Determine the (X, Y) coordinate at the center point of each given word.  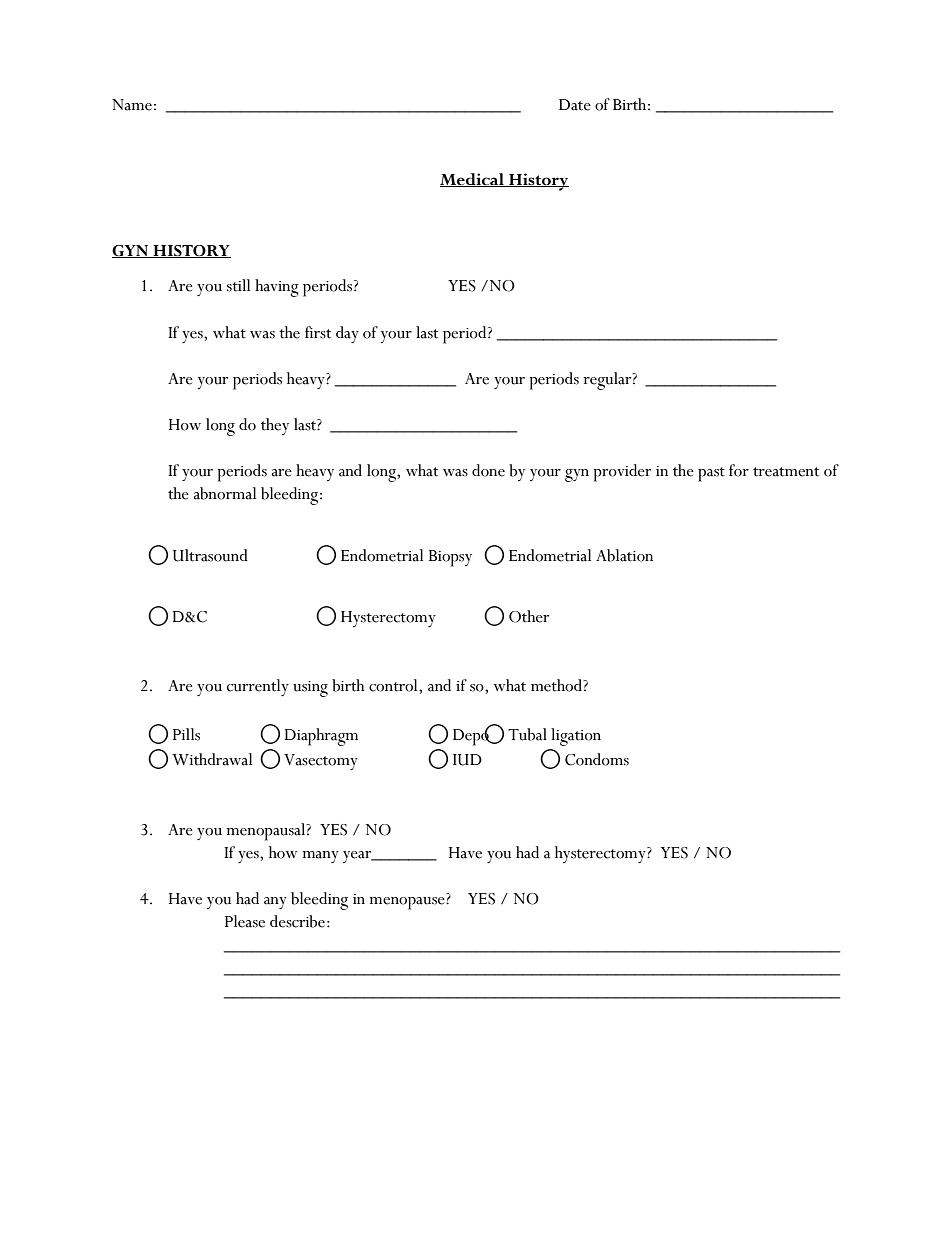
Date (575, 105)
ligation (576, 737)
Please (245, 921)
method (557, 685)
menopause (408, 903)
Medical (473, 180)
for (739, 470)
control (394, 685)
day (347, 334)
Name (132, 105)
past (711, 474)
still (238, 285)
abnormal (224, 493)
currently (258, 687)
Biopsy (450, 558)
